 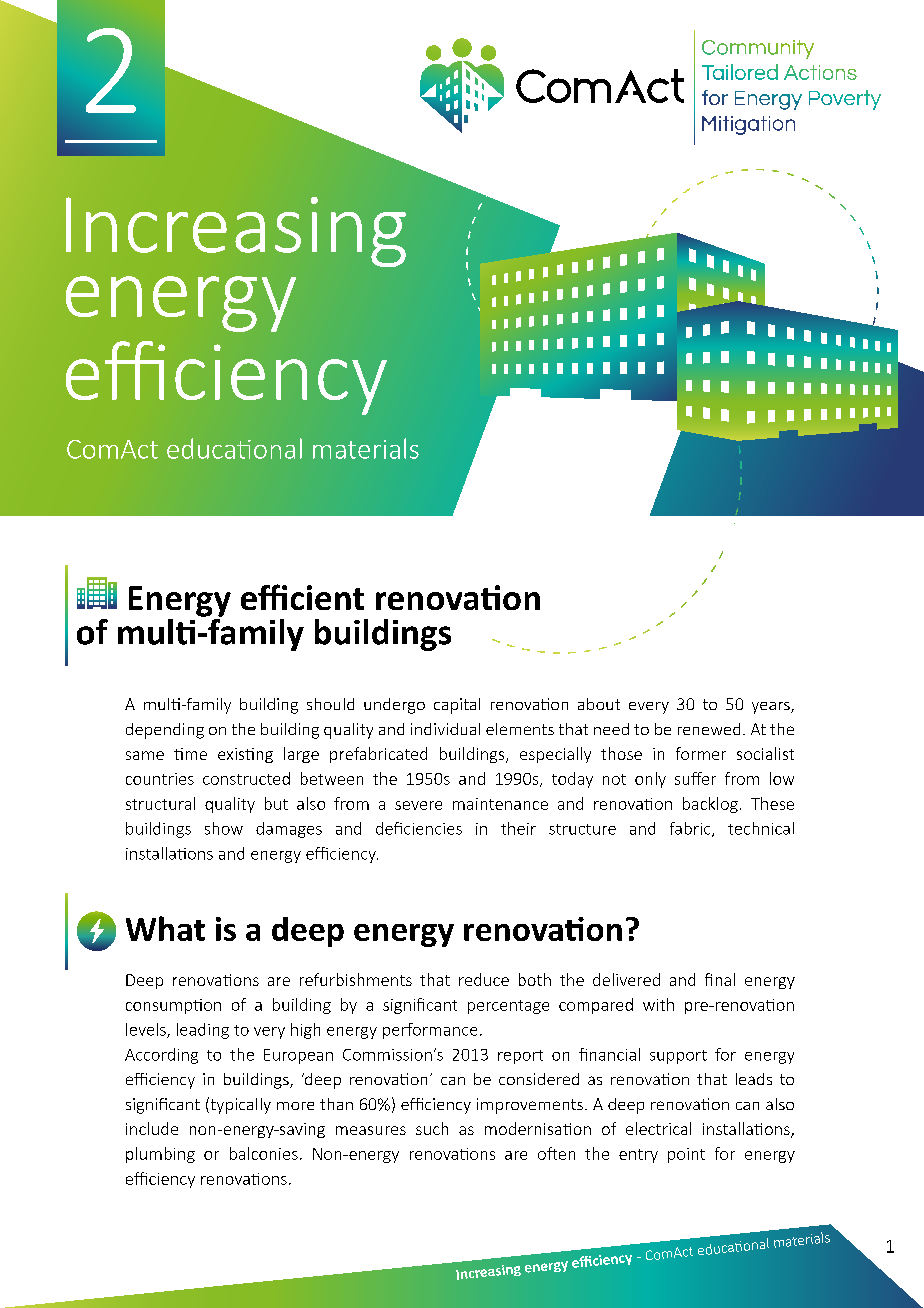 I want to click on capital, so click(x=457, y=706).
